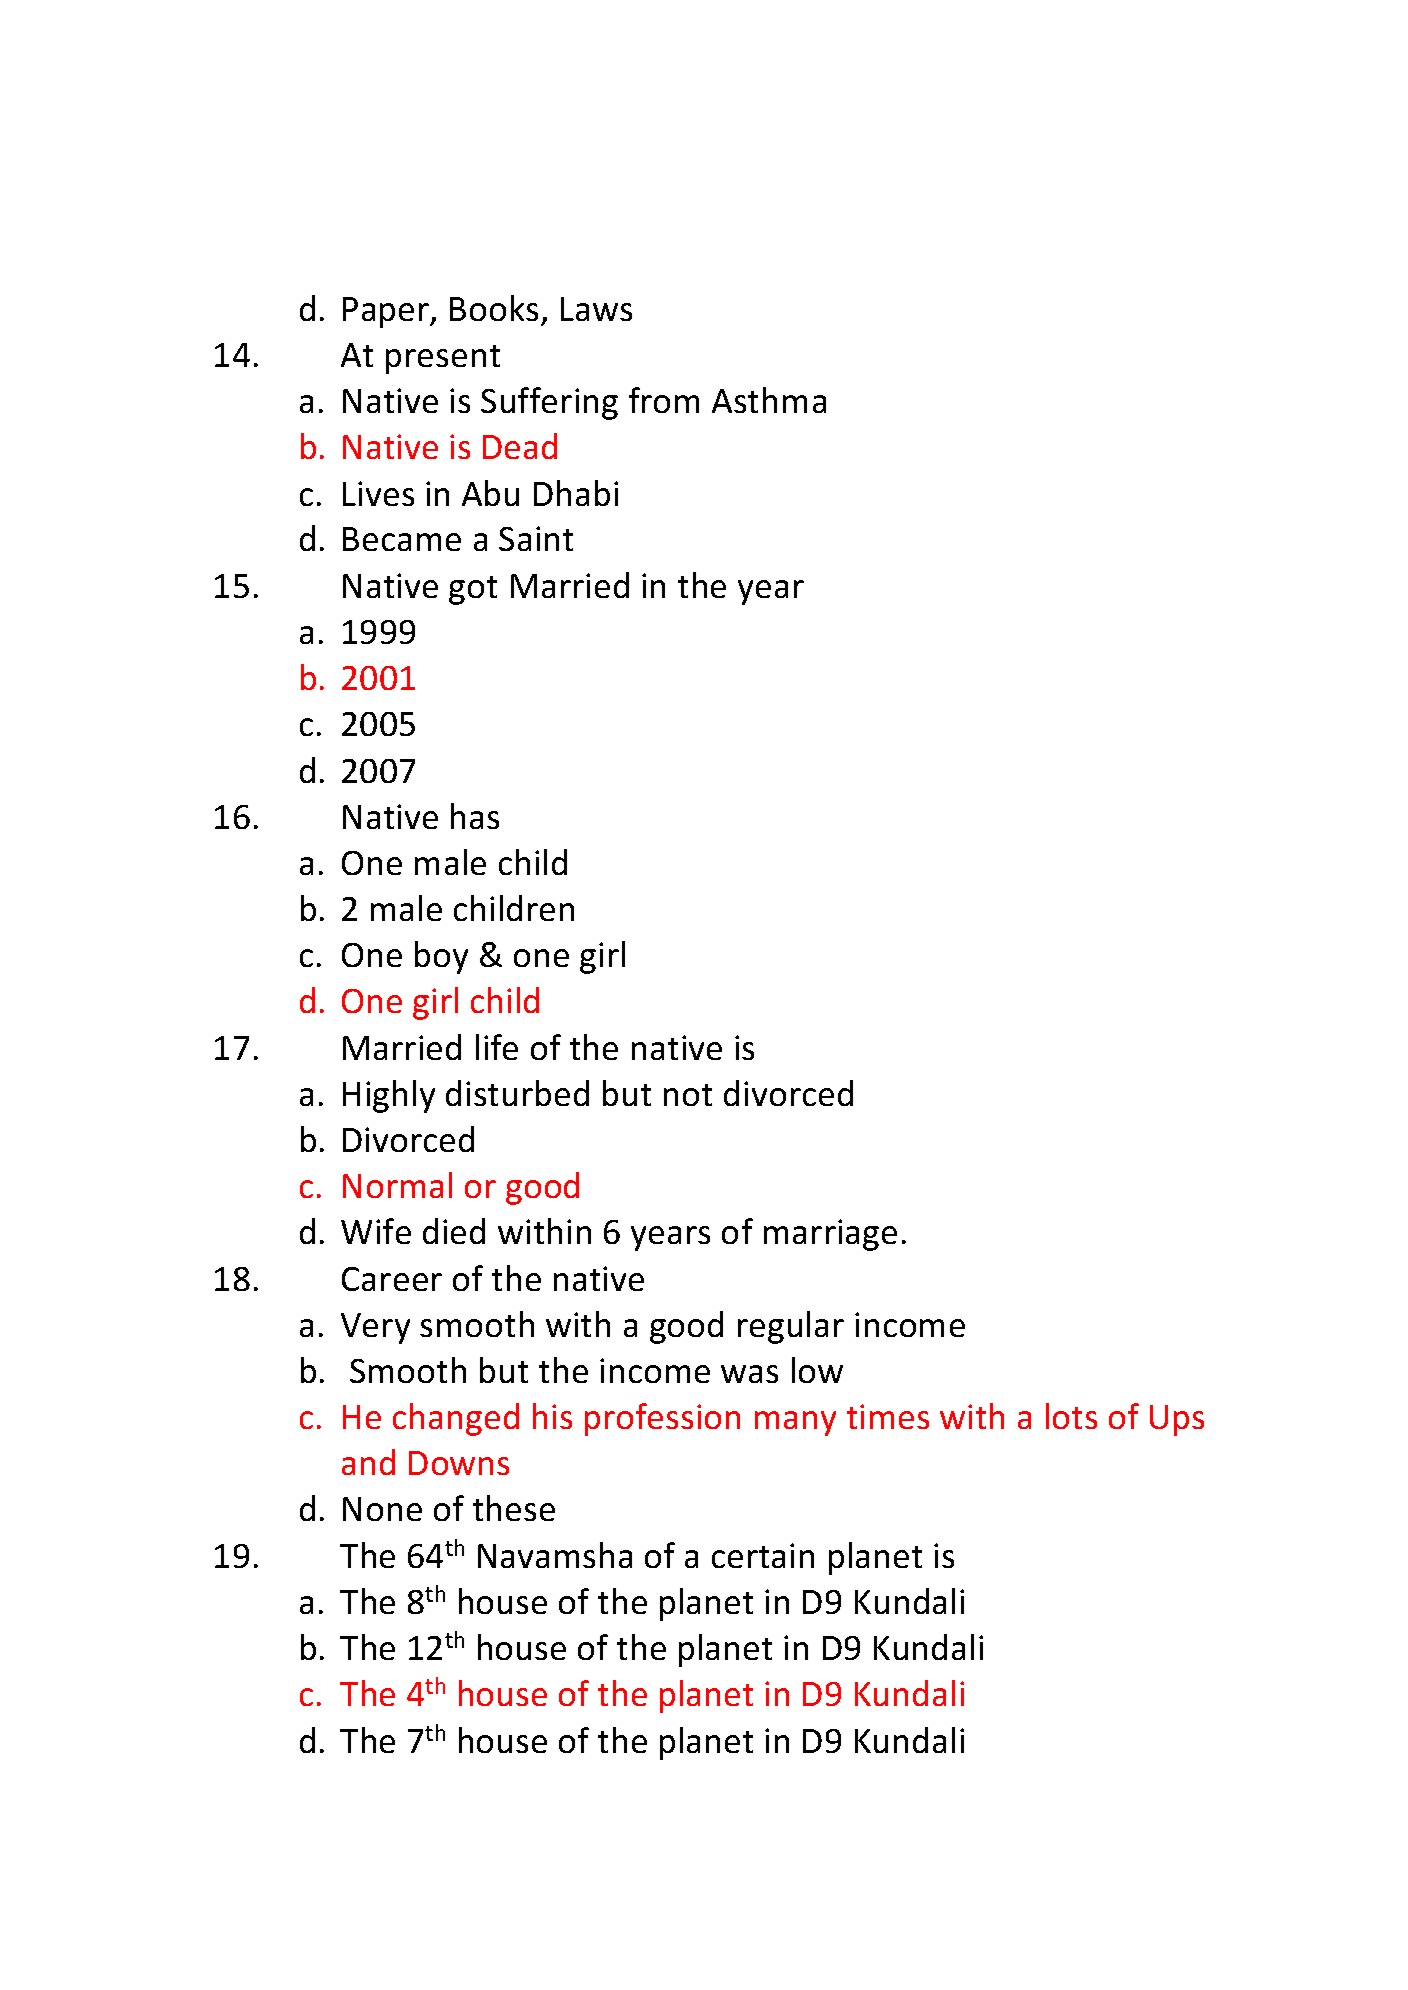 Image resolution: width=1408 pixels, height=1990 pixels. What do you see at coordinates (576, 493) in the screenshot?
I see `Dhabi` at bounding box center [576, 493].
